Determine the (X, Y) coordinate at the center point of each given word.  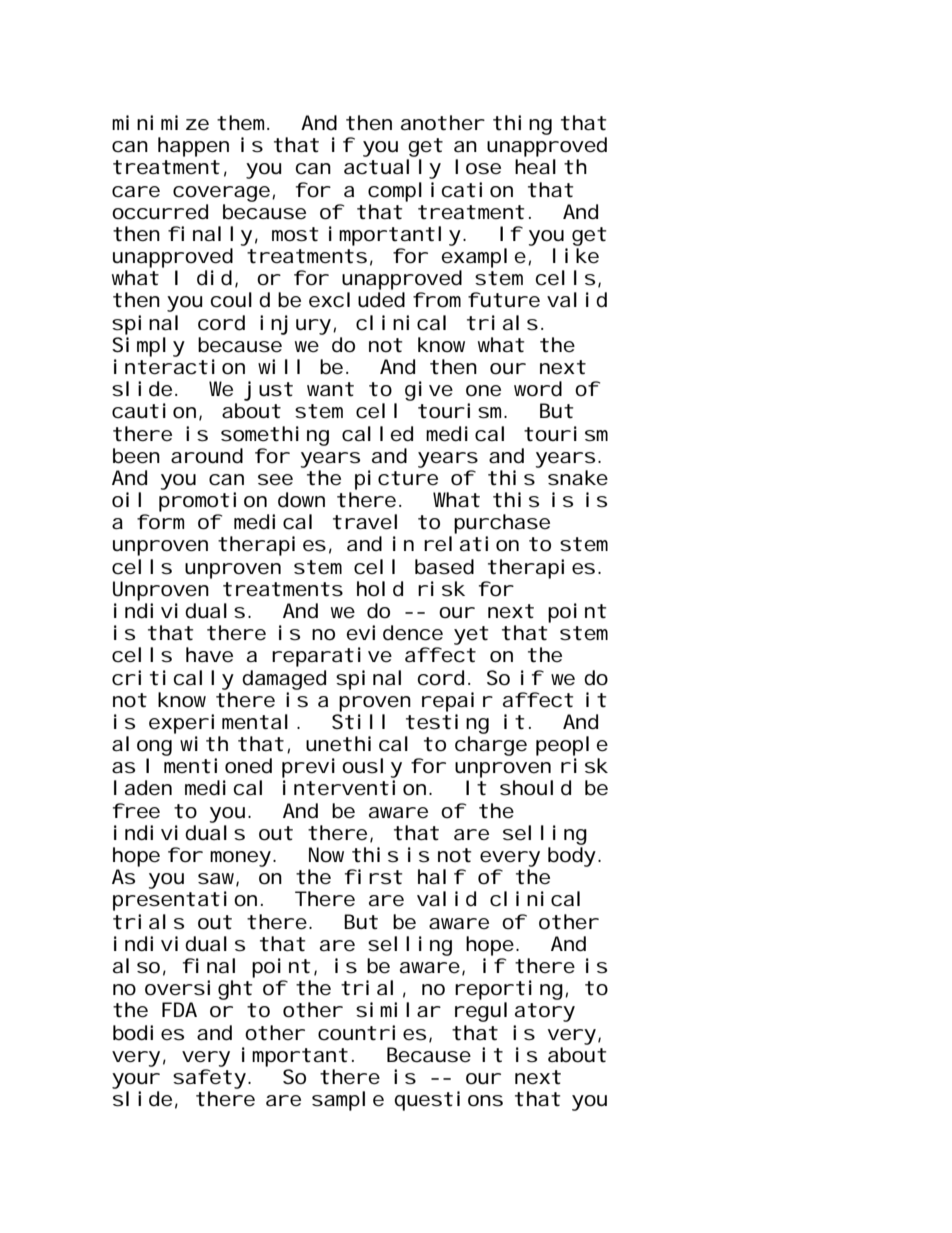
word (538, 389)
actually (392, 169)
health (551, 167)
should (535, 788)
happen (193, 147)
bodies (148, 1033)
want (330, 389)
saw (218, 880)
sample (348, 1101)
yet (471, 635)
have (209, 654)
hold (380, 589)
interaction (179, 367)
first (373, 877)
